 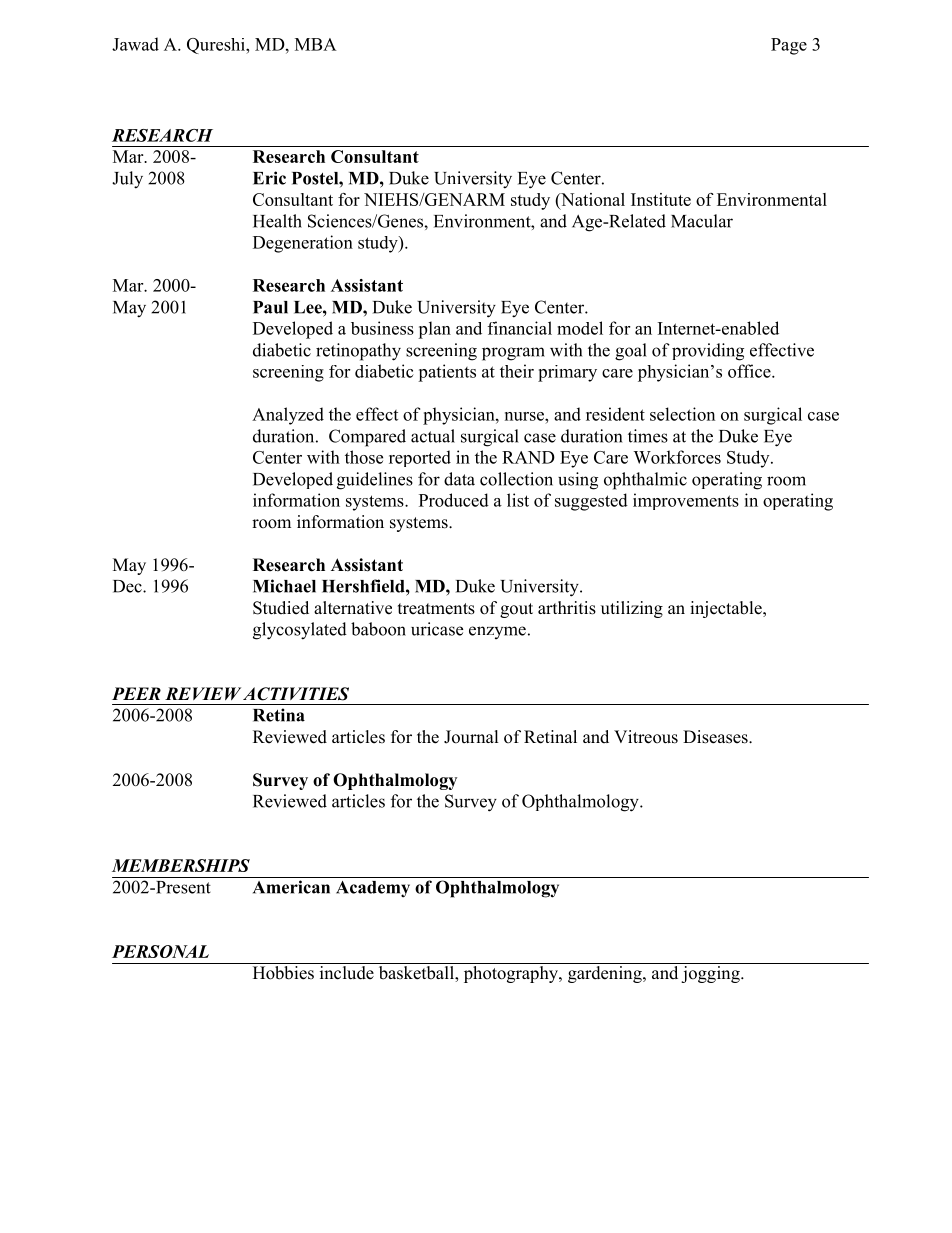 What do you see at coordinates (284, 586) in the screenshot?
I see `Michael` at bounding box center [284, 586].
